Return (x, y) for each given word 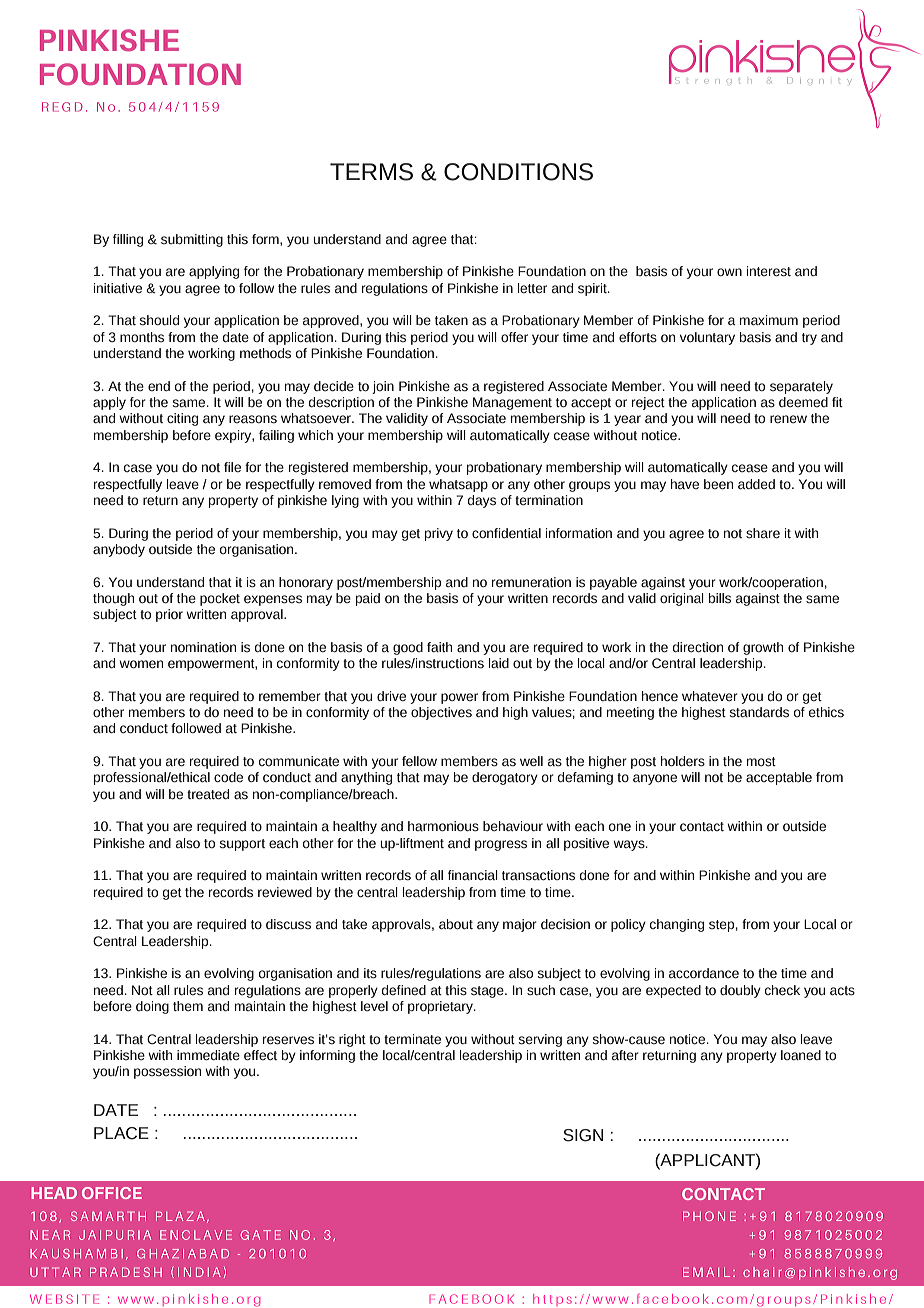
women (141, 664)
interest (769, 271)
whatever (710, 696)
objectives (441, 713)
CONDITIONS (518, 172)
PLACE (121, 1133)
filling (128, 240)
